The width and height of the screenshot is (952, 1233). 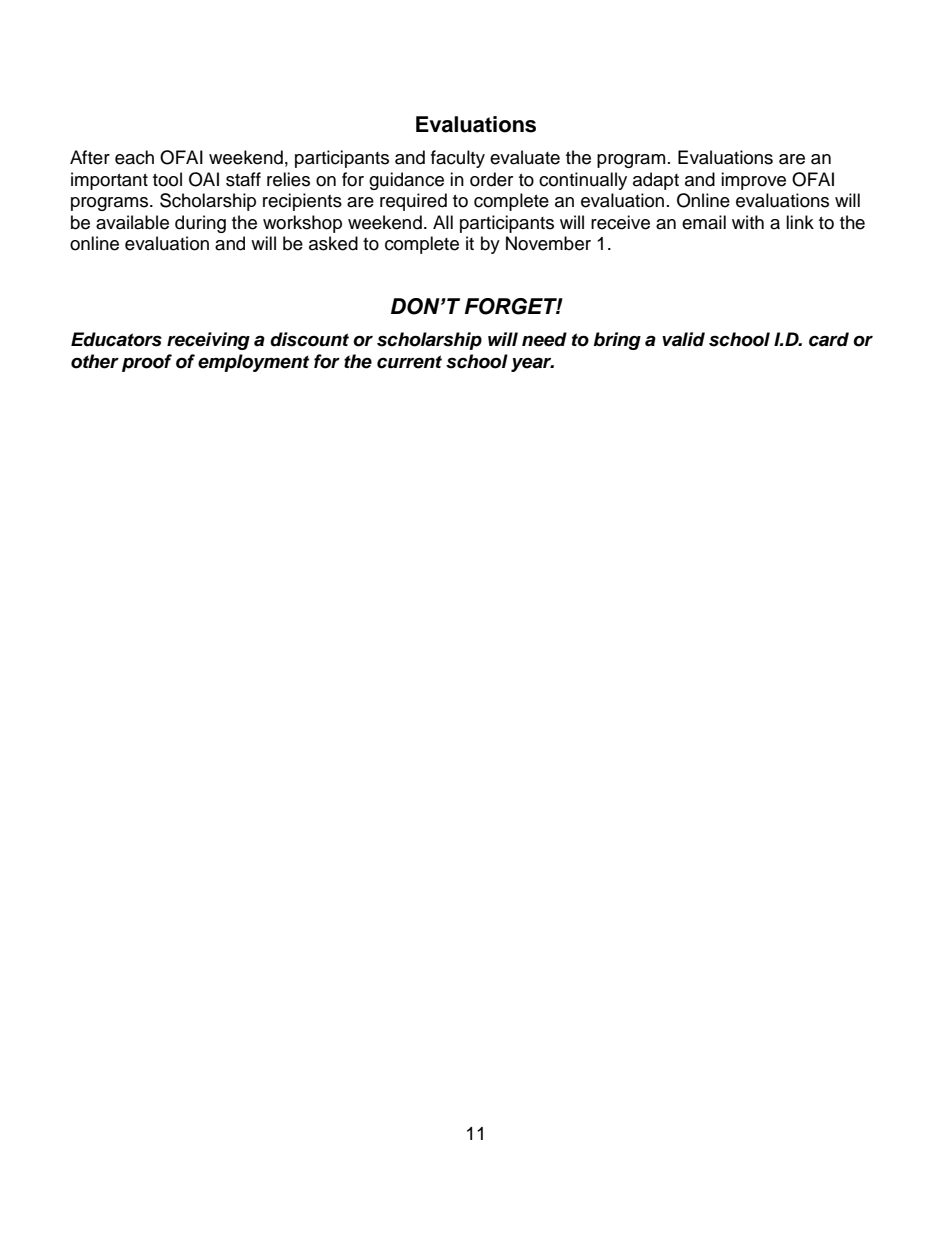 What do you see at coordinates (753, 181) in the screenshot?
I see `improve` at bounding box center [753, 181].
